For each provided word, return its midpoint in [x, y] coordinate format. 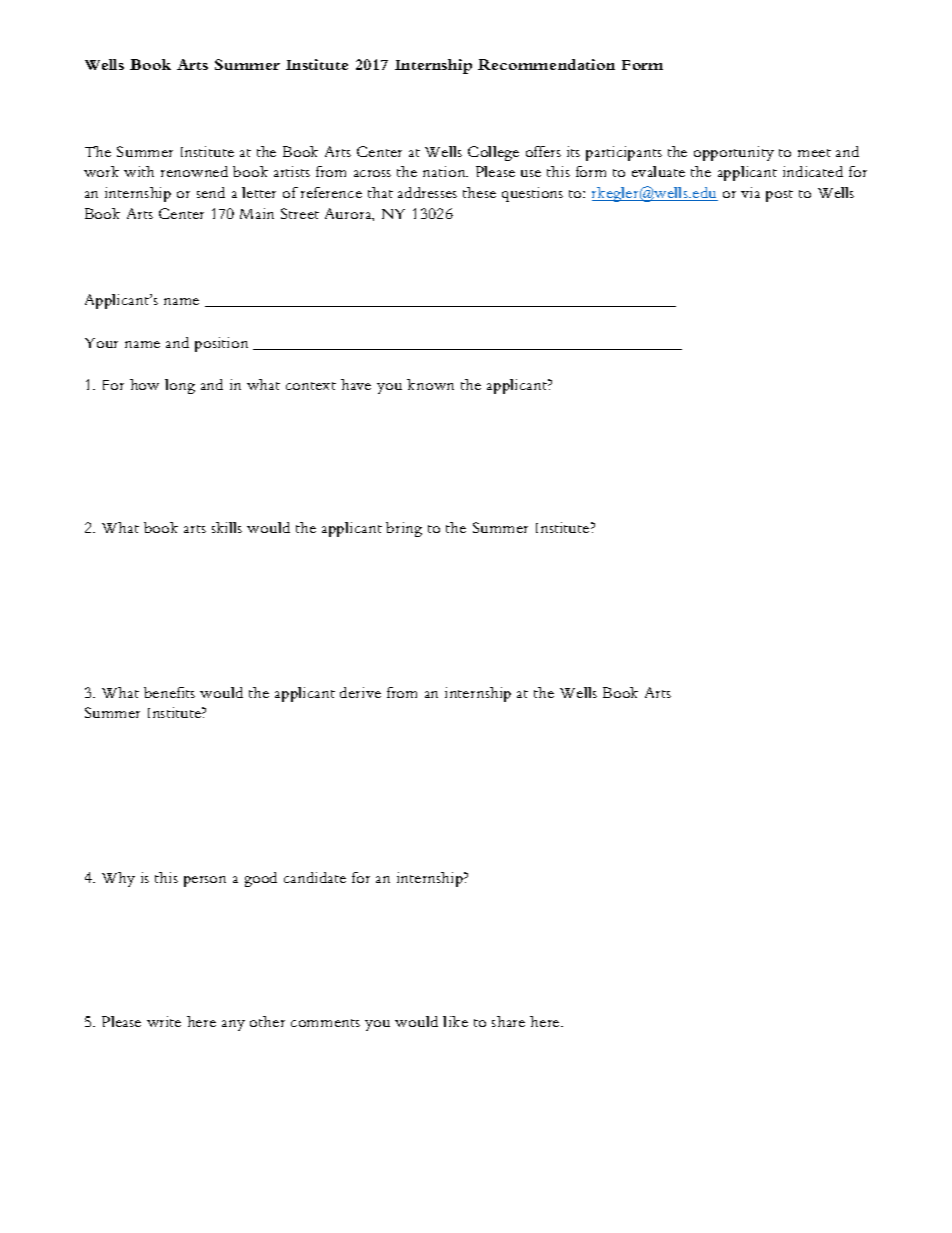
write [164, 1021]
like [455, 1021]
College [493, 153]
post [779, 196]
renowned [194, 171]
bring [404, 529]
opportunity [734, 153]
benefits [169, 692]
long [180, 386]
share [508, 1021]
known [430, 384]
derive [360, 692]
